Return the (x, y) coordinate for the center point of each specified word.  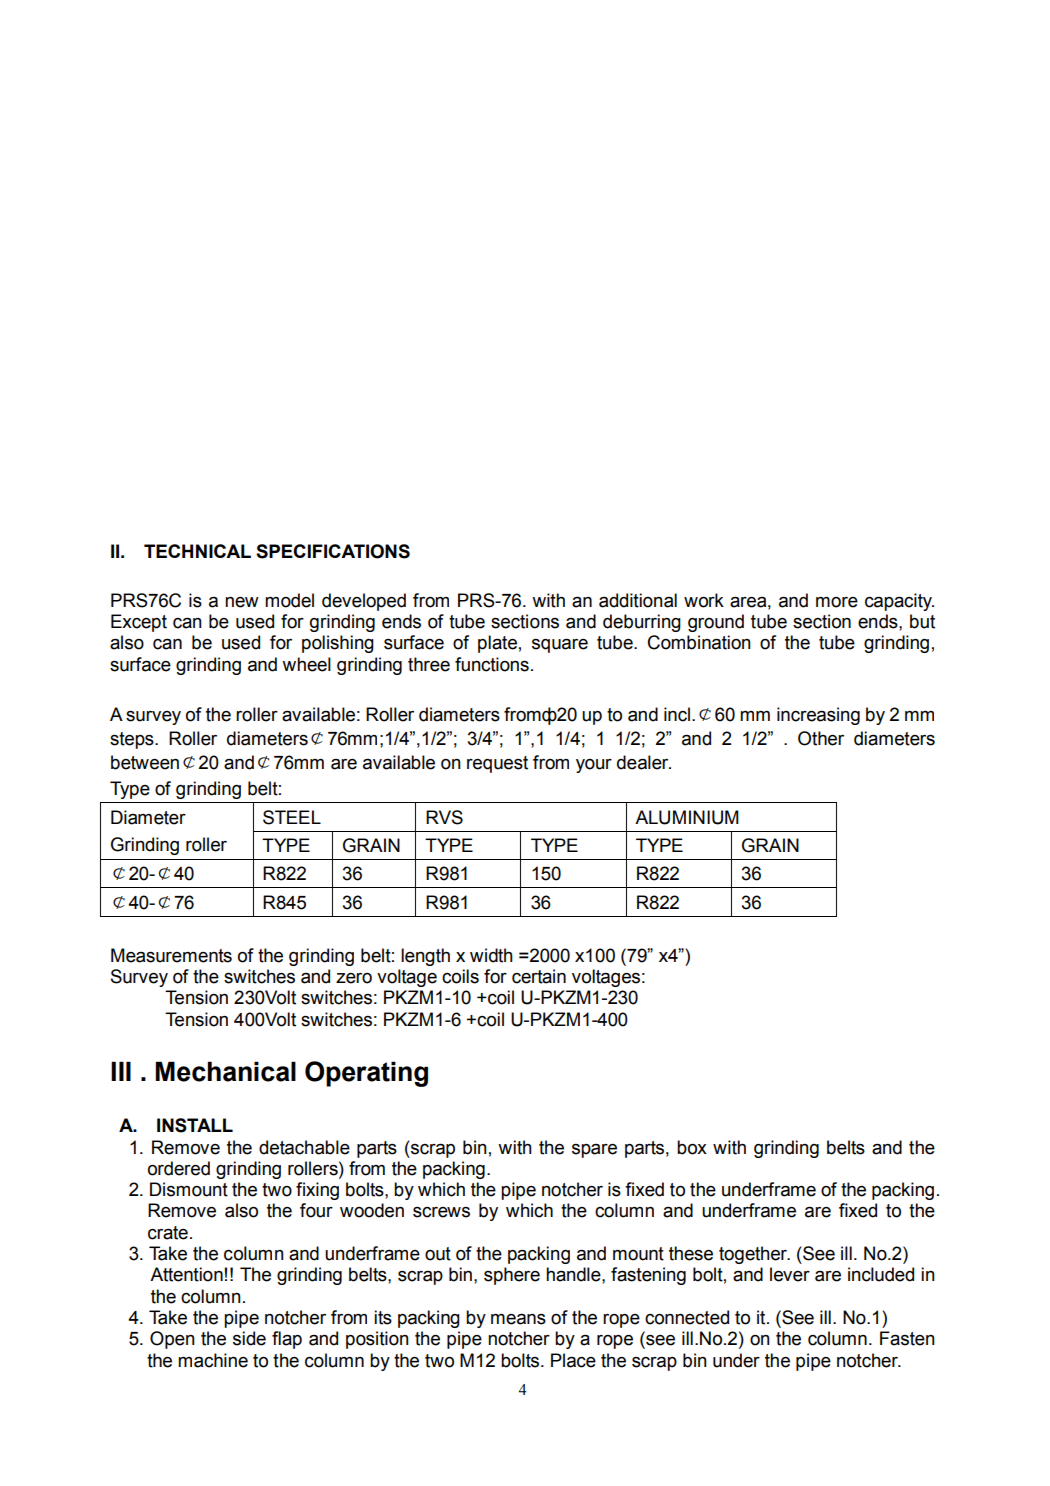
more (837, 602)
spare (594, 1151)
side (249, 1338)
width (491, 955)
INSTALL (195, 1125)
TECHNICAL (197, 551)
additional (638, 600)
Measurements (171, 955)
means (518, 1319)
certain (539, 976)
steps (133, 740)
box (692, 1147)
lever (790, 1274)
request (497, 764)
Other (821, 738)
